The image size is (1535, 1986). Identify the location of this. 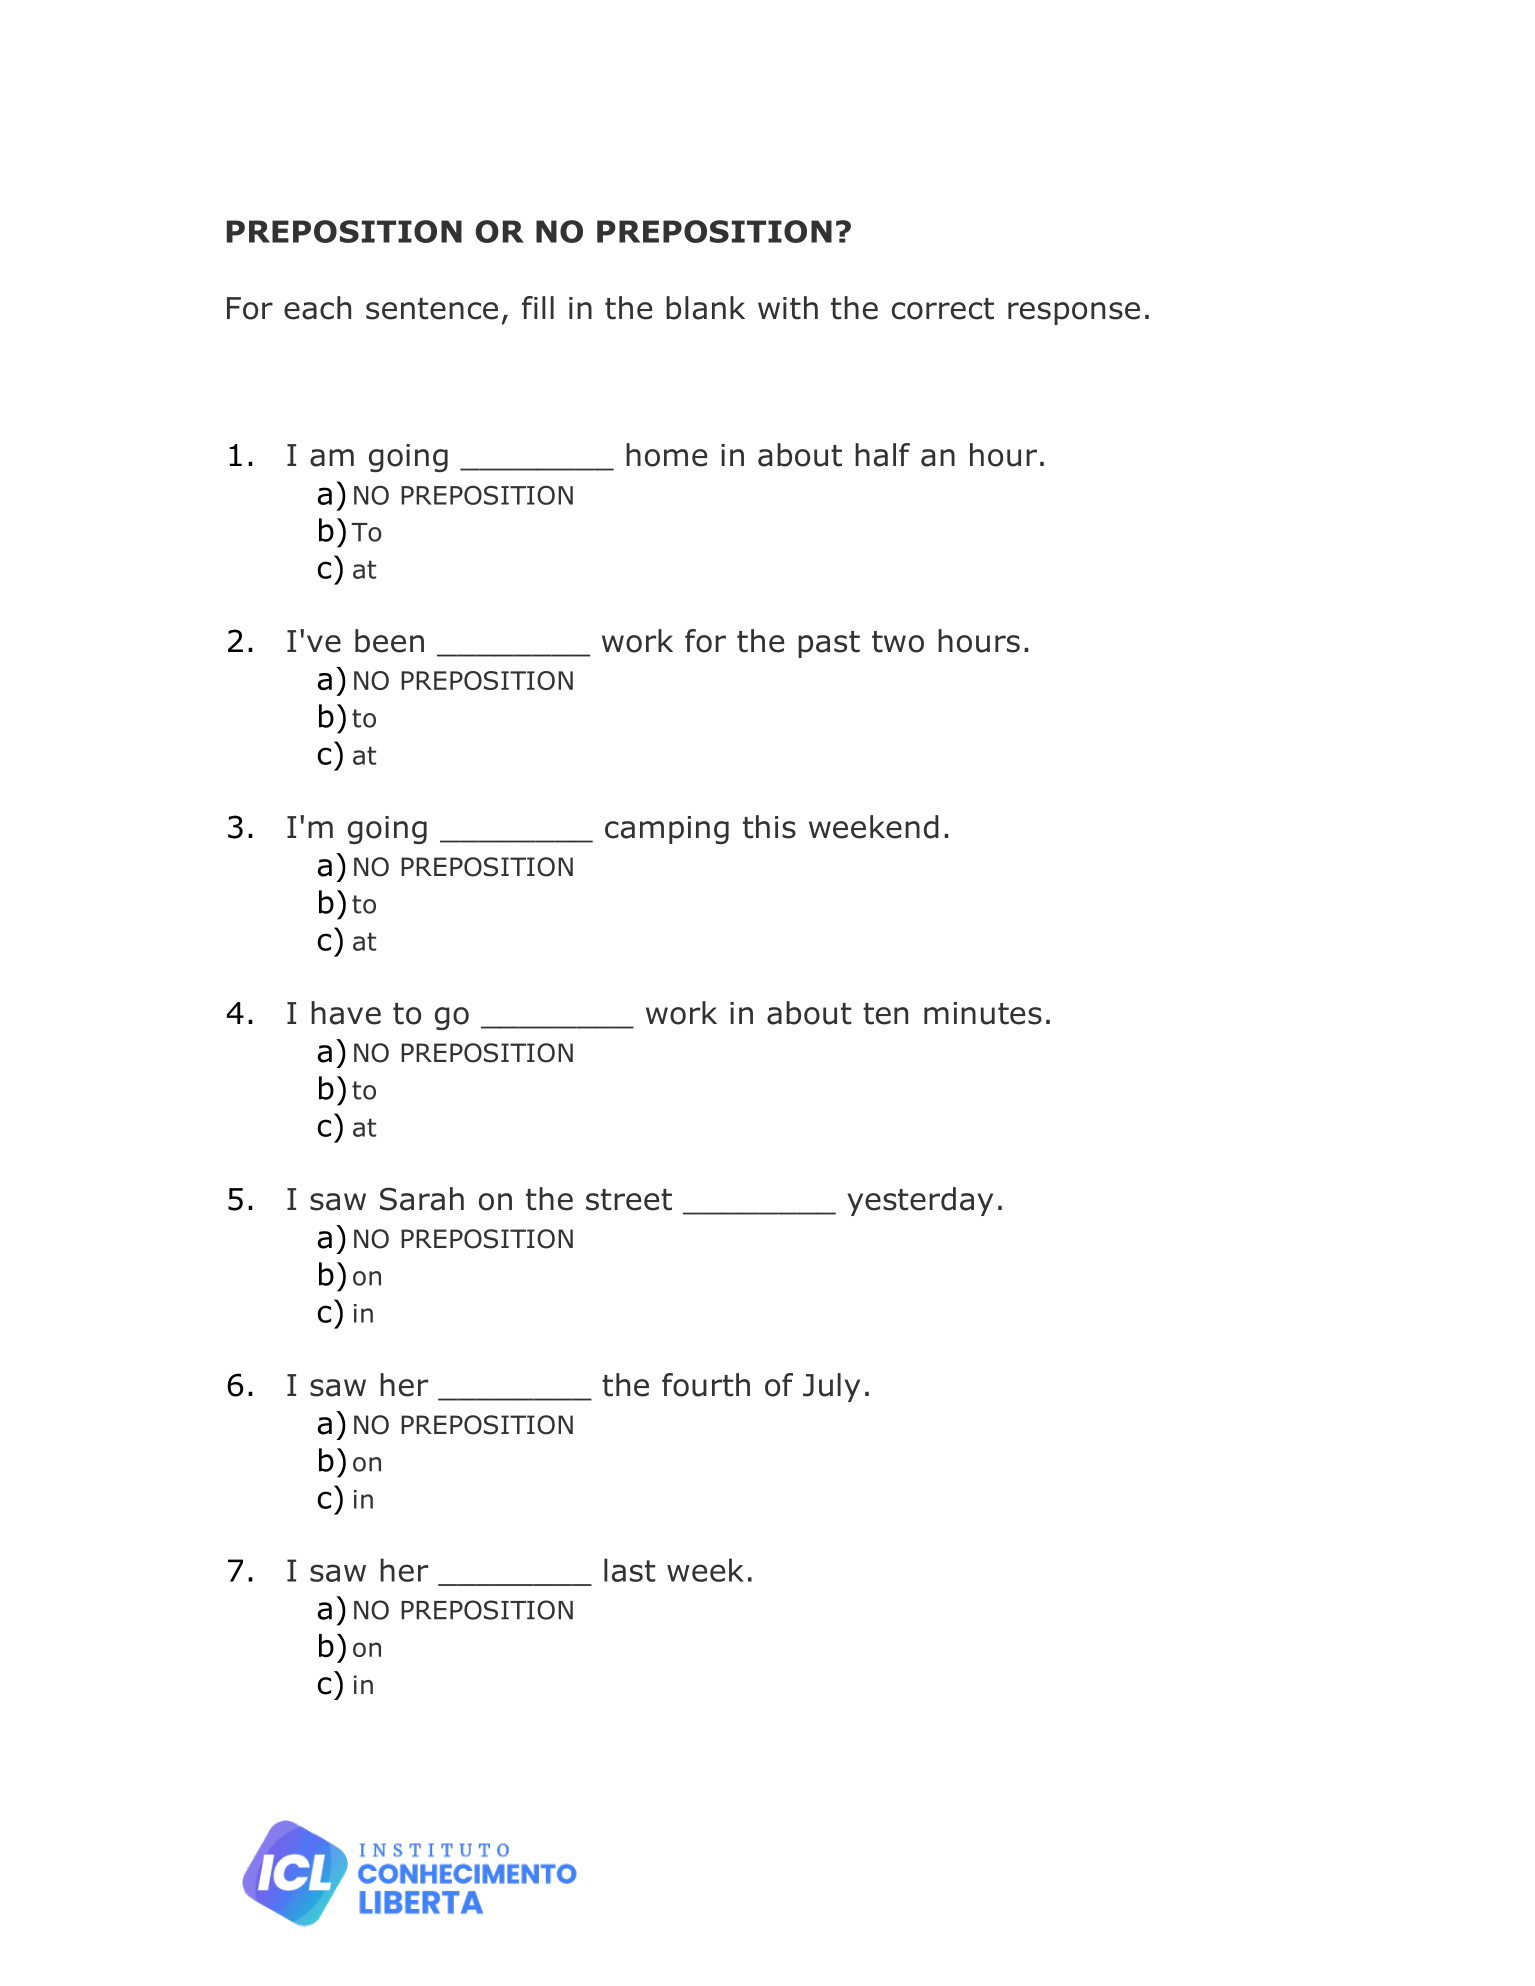
(769, 827).
